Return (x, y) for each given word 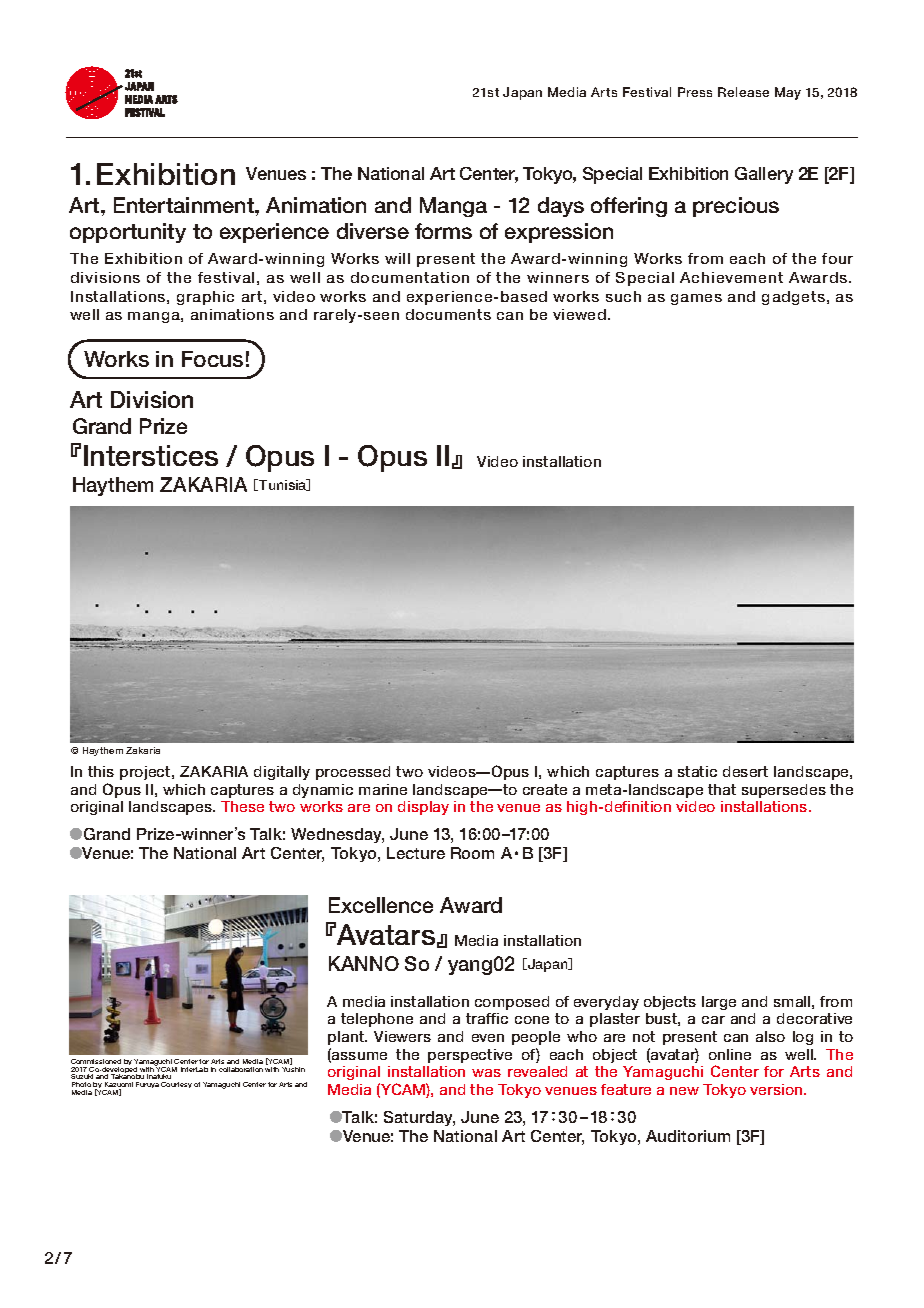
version (777, 1089)
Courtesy (176, 1085)
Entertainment (185, 205)
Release (743, 92)
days (561, 207)
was (486, 1073)
